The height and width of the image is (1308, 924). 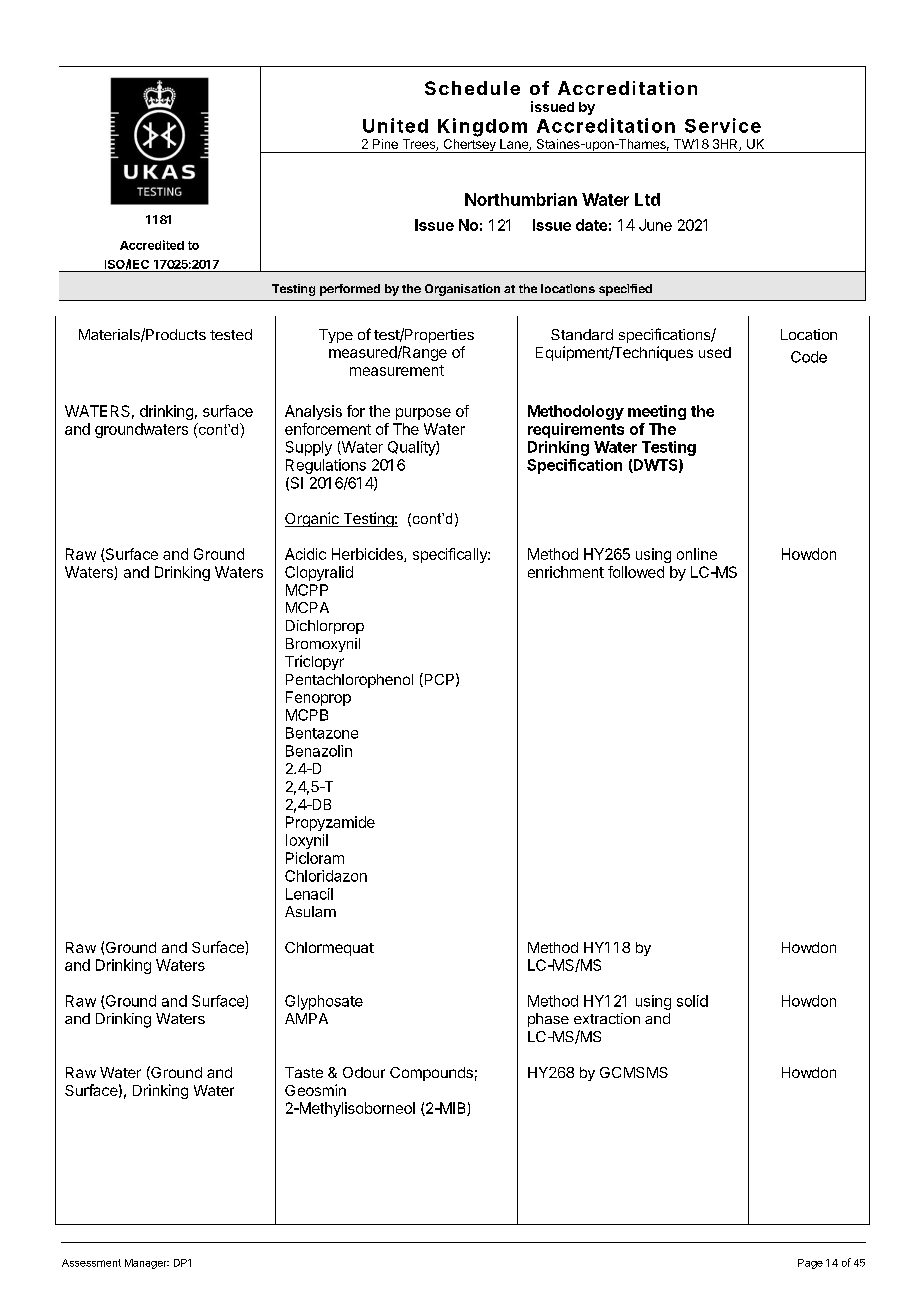 What do you see at coordinates (385, 144) in the image?
I see `Pine` at bounding box center [385, 144].
